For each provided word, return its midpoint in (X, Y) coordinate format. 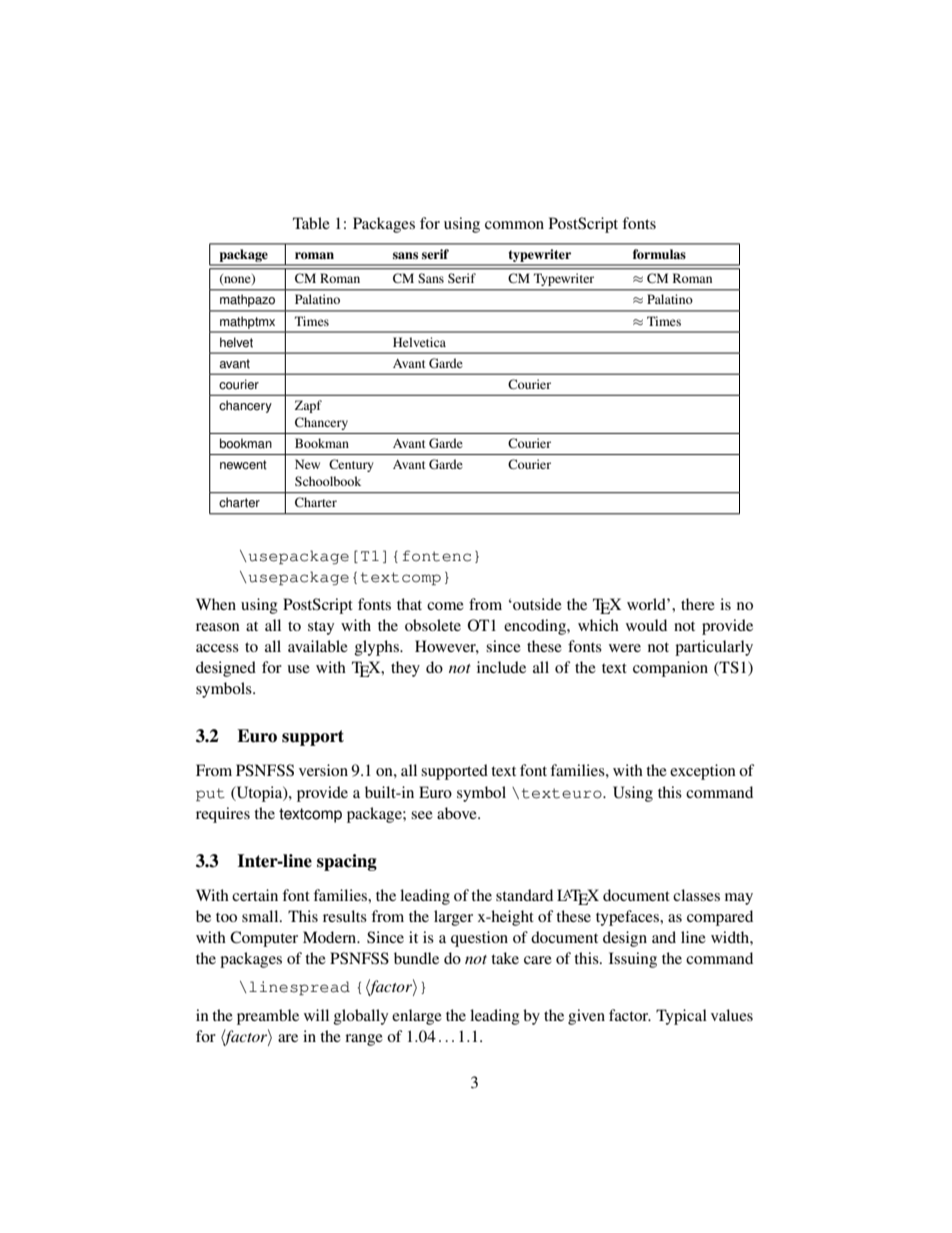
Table (311, 223)
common (514, 225)
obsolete (433, 625)
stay (321, 628)
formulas (659, 254)
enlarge (417, 1017)
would (646, 625)
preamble (268, 1017)
